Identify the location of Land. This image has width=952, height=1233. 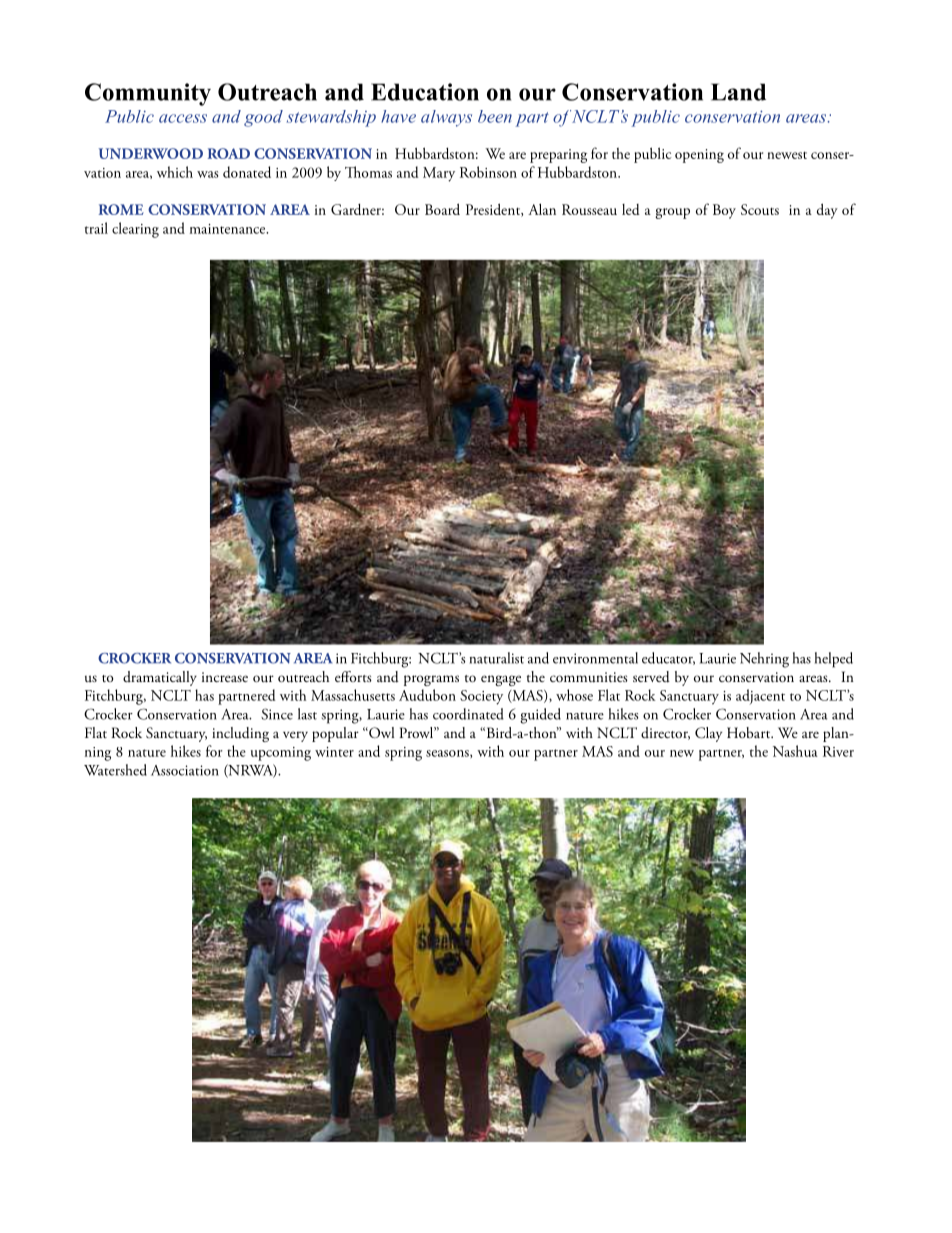
(738, 92).
